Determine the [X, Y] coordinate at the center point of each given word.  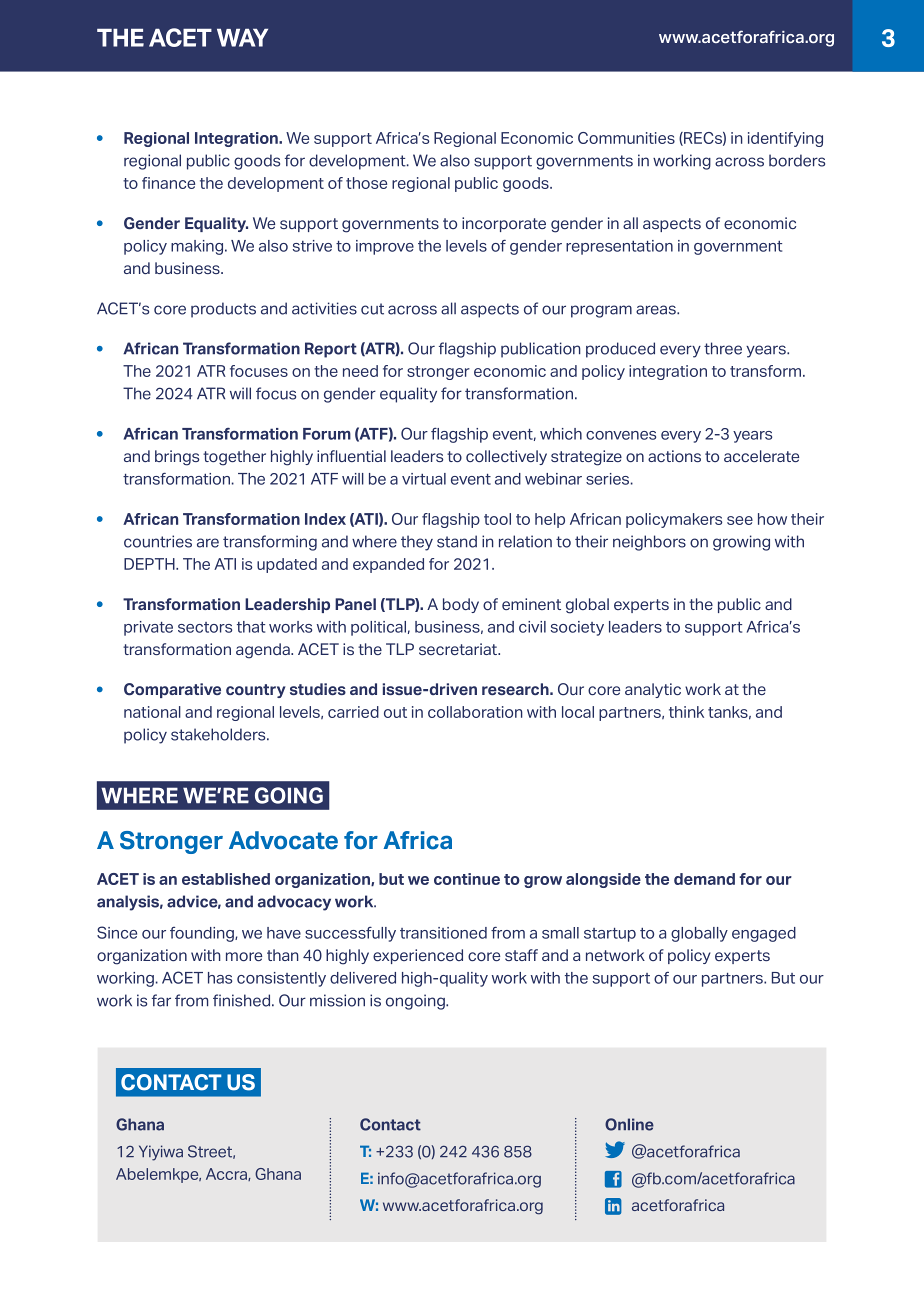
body [461, 605]
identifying [785, 139]
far [161, 1000]
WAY [242, 38]
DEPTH [150, 564]
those [366, 183]
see [740, 520]
